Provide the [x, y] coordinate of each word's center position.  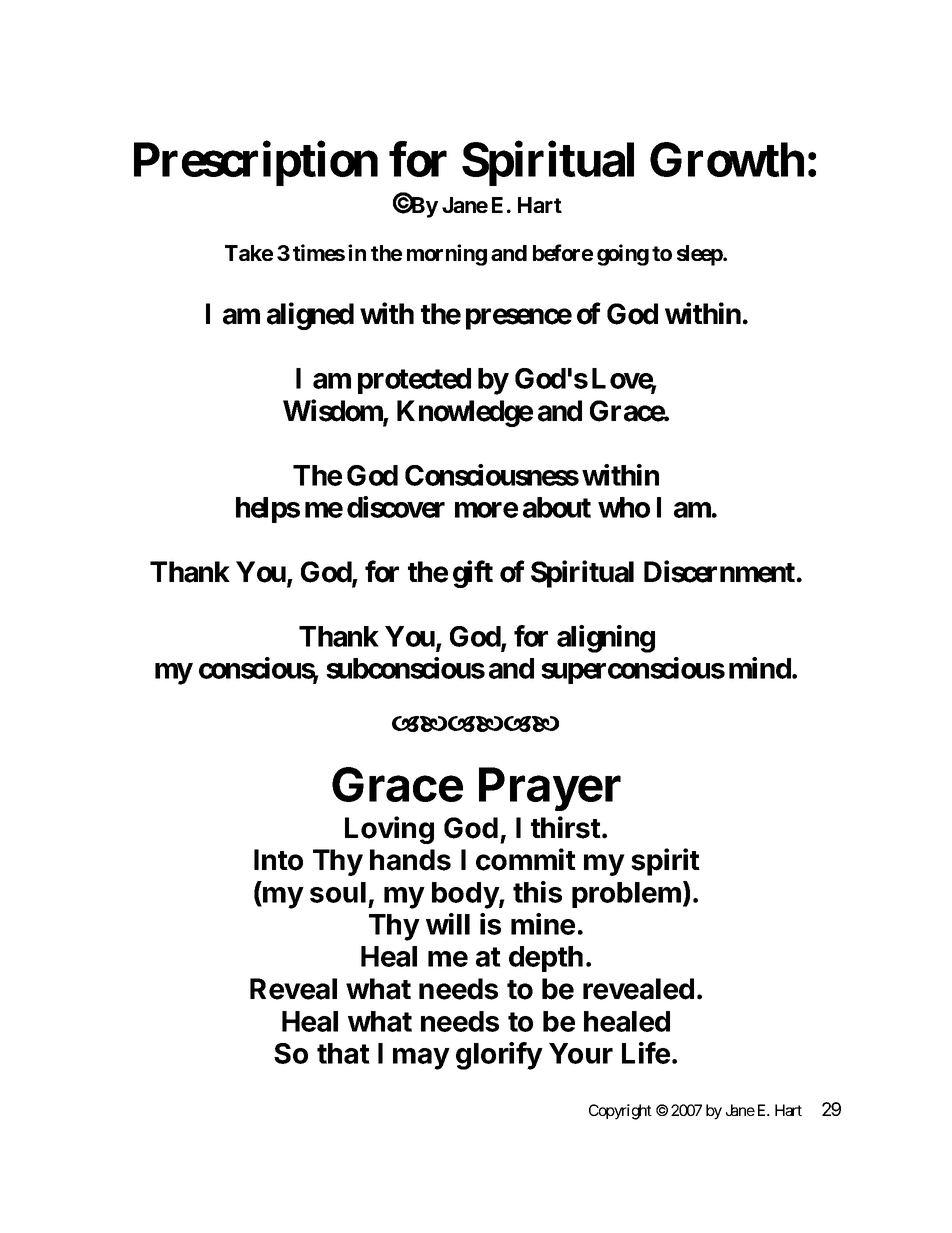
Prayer [550, 789]
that [343, 1053]
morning [447, 255]
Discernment [719, 571]
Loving [389, 830]
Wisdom [333, 411]
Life [646, 1053]
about [557, 507]
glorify [499, 1056]
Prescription [256, 164]
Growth [727, 159]
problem [626, 895]
